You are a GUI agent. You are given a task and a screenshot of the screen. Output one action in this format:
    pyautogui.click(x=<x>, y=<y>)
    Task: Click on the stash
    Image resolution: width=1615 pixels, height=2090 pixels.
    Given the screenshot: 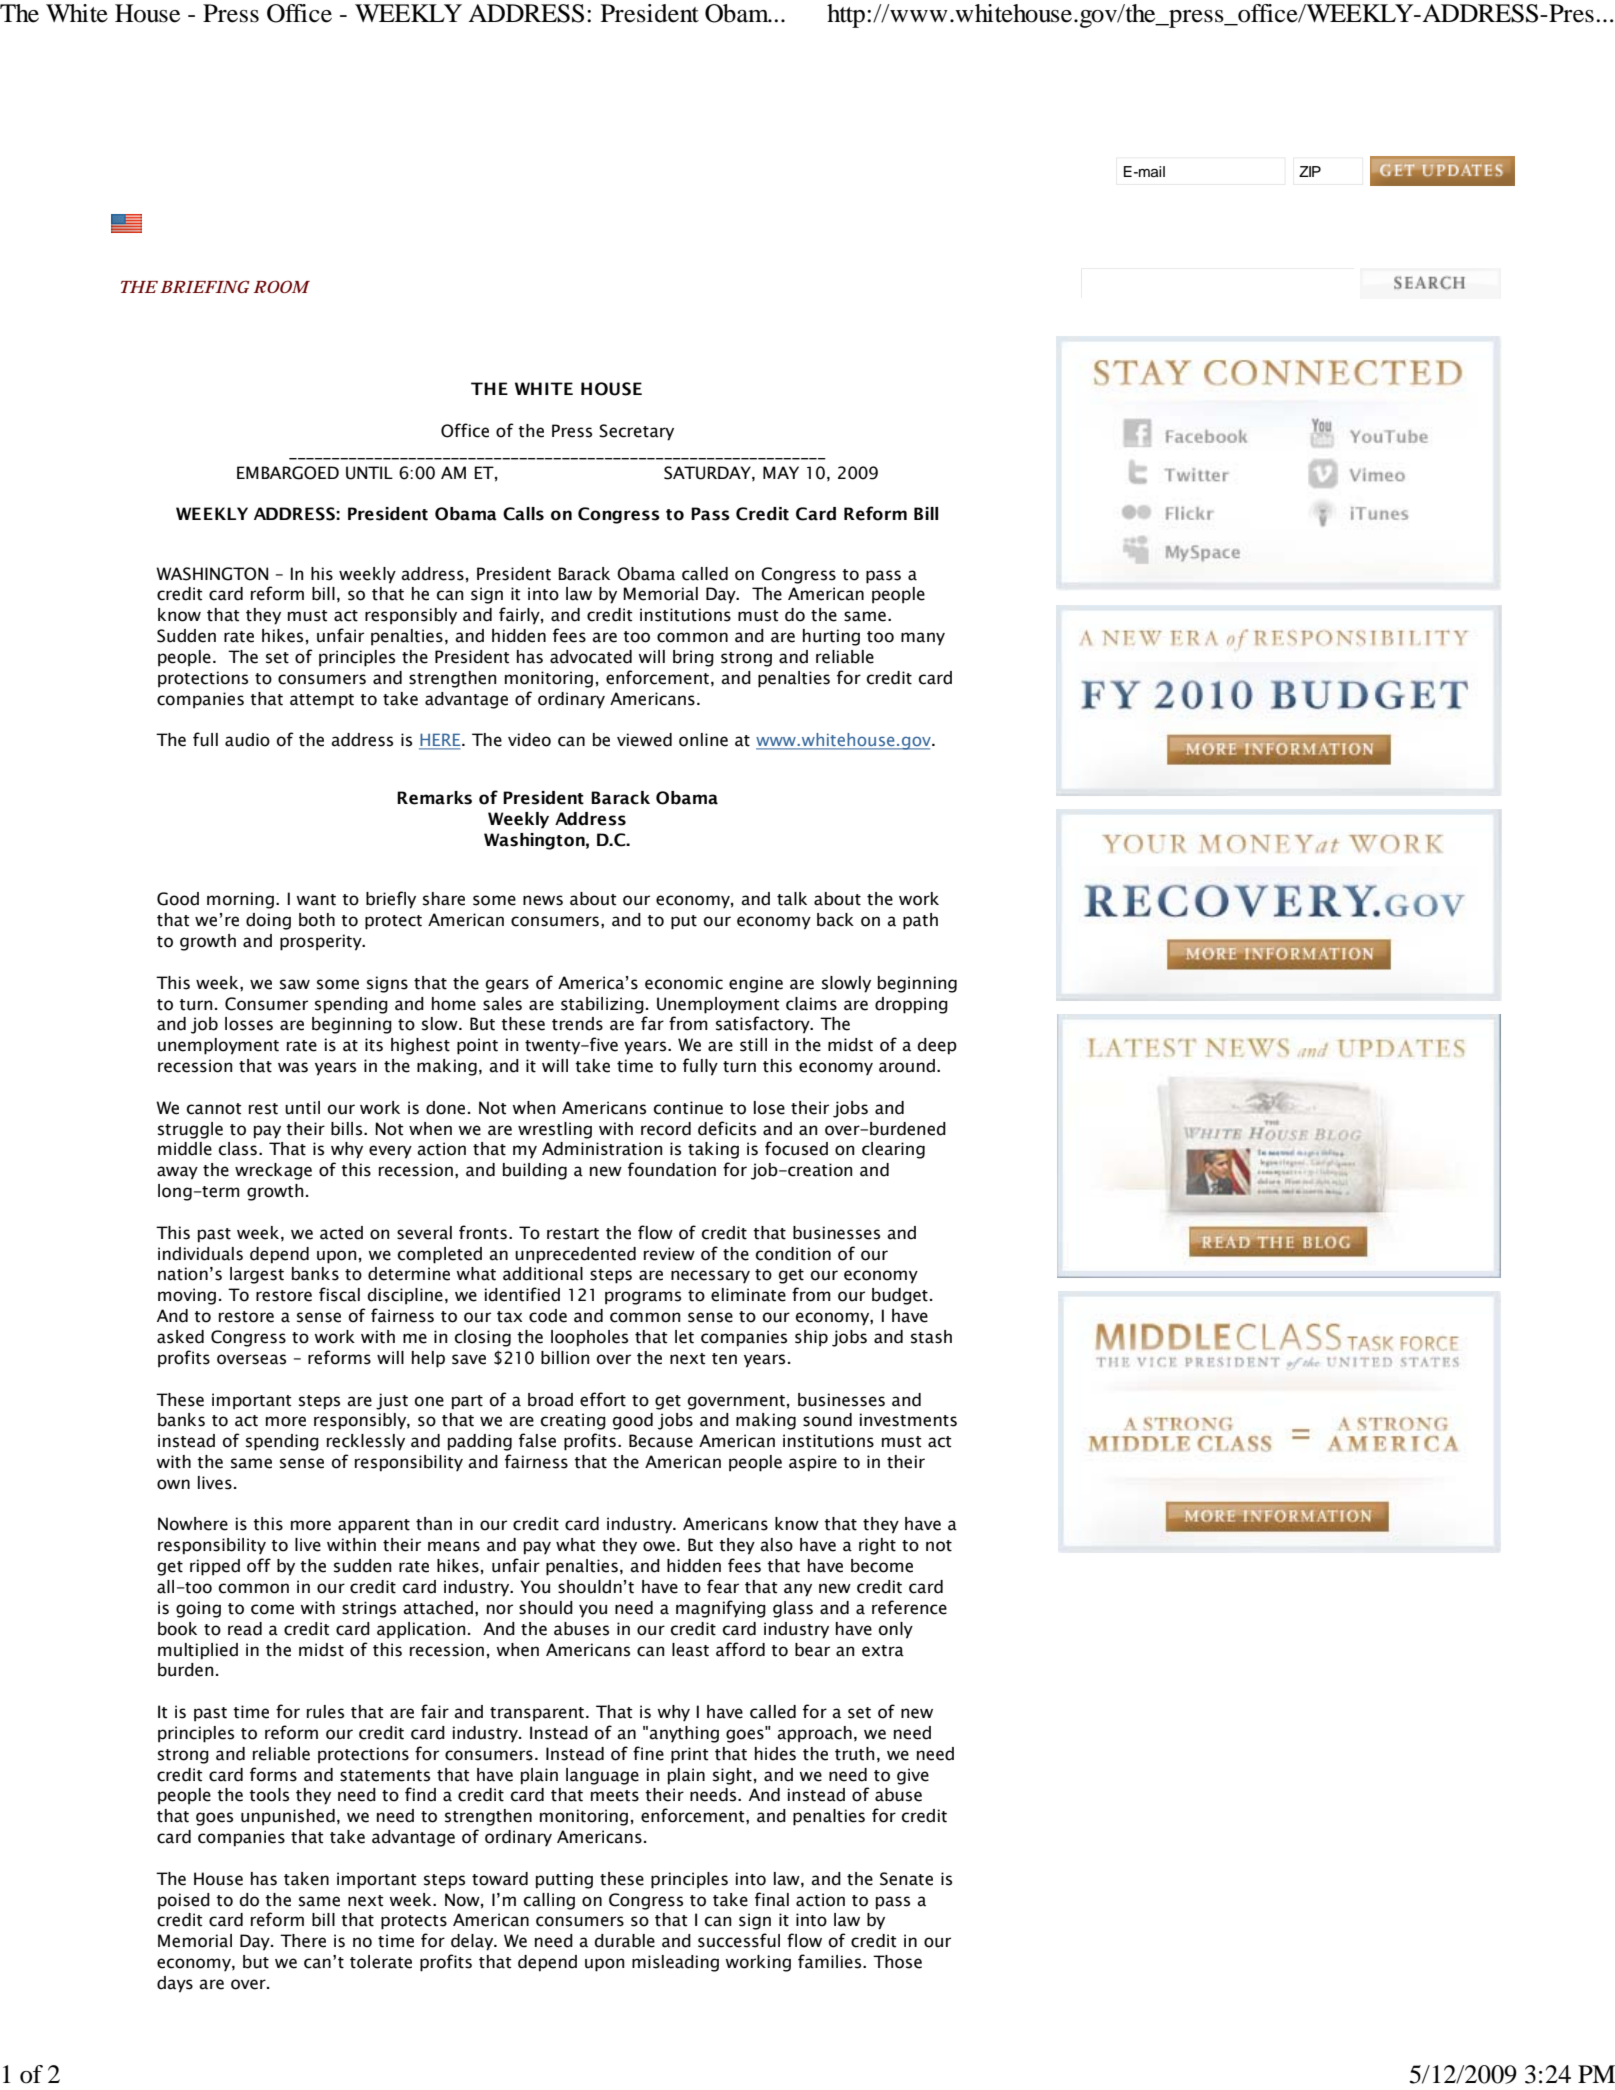 What is the action you would take?
    pyautogui.click(x=931, y=1337)
